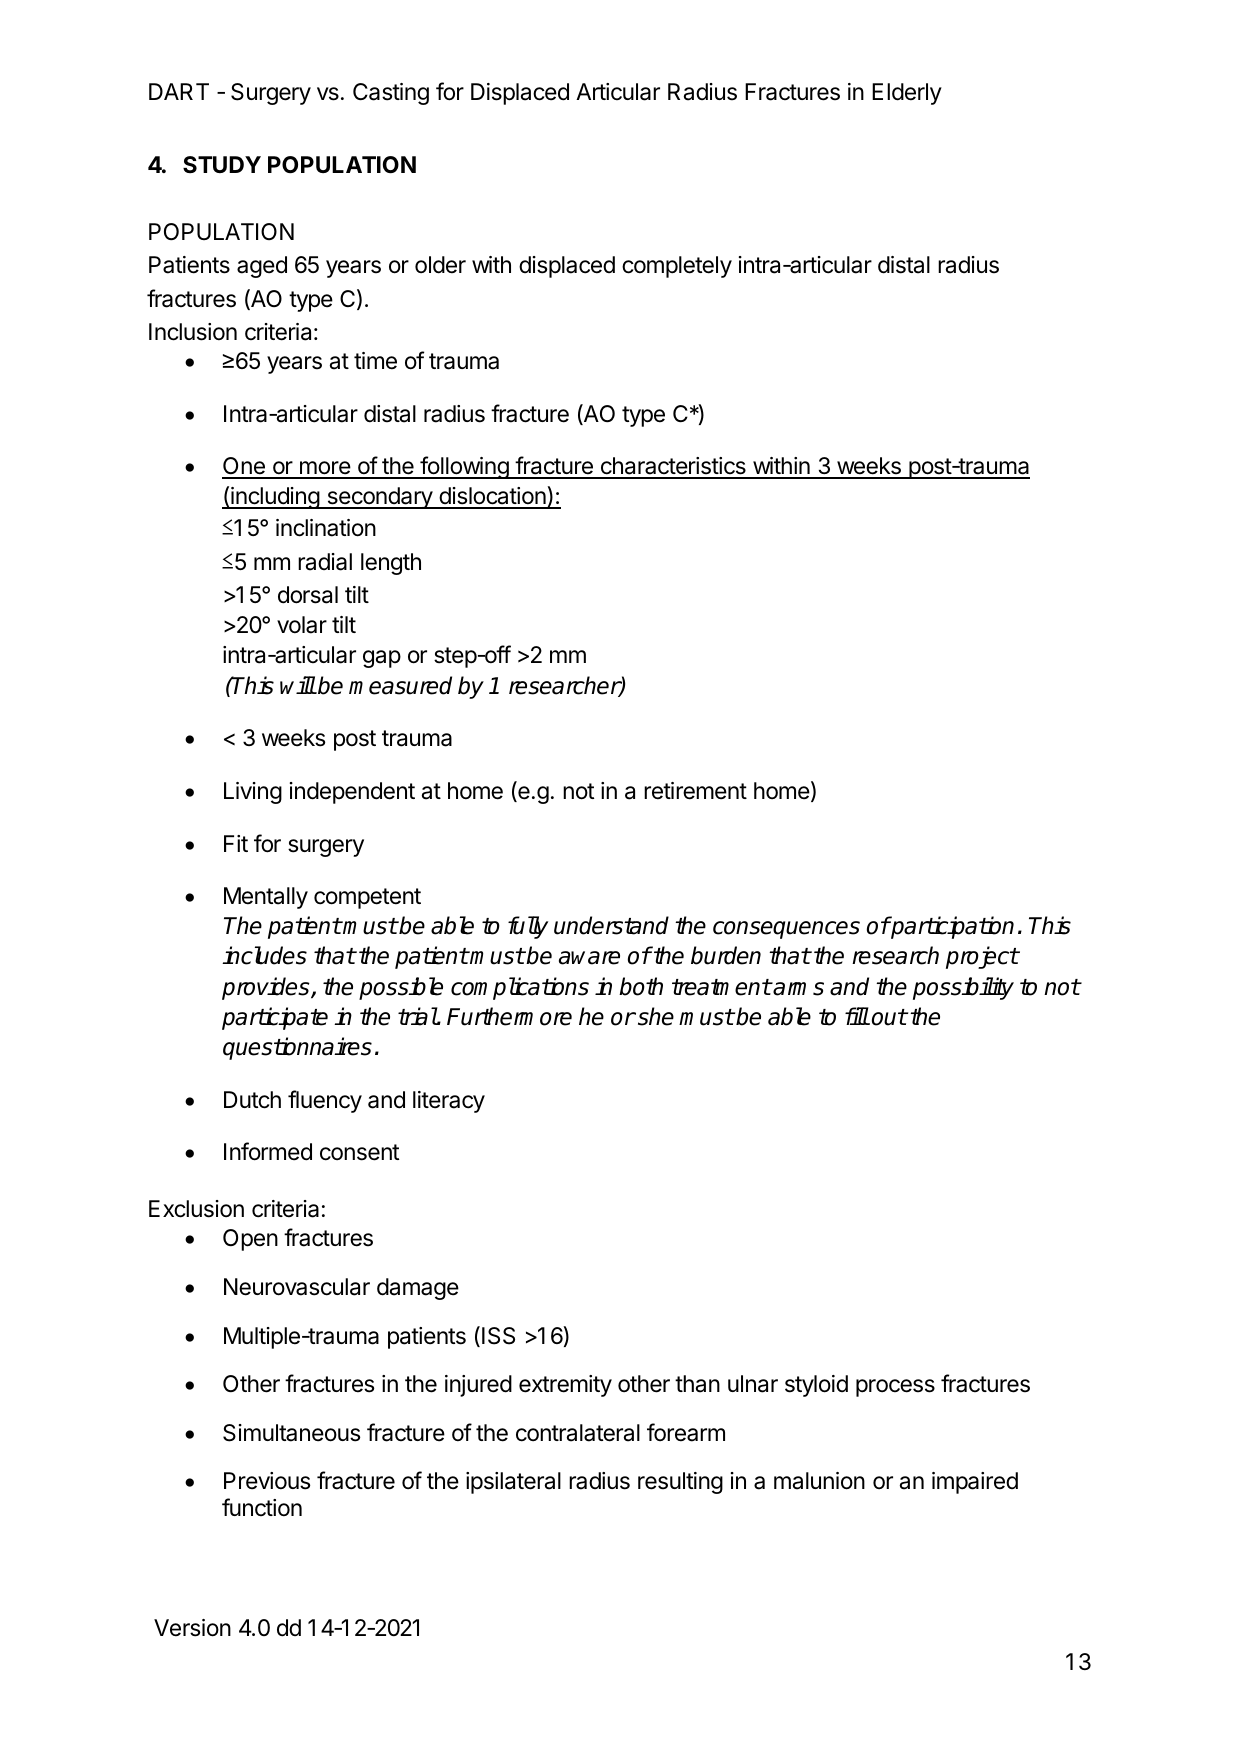 This screenshot has height=1750, width=1238. I want to click on Dutch, so click(252, 1100).
